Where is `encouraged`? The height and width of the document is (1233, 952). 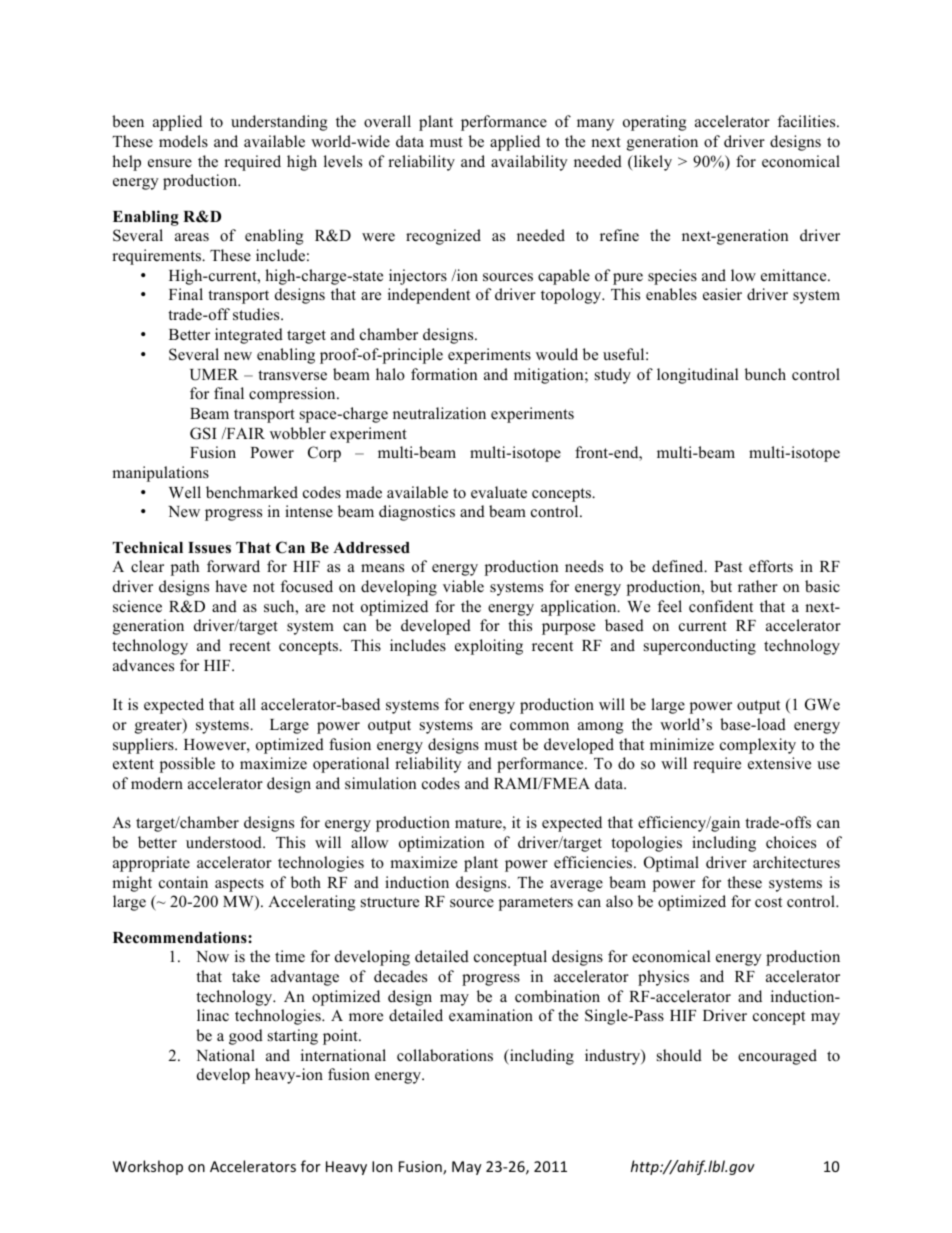 encouraged is located at coordinates (777, 1057).
